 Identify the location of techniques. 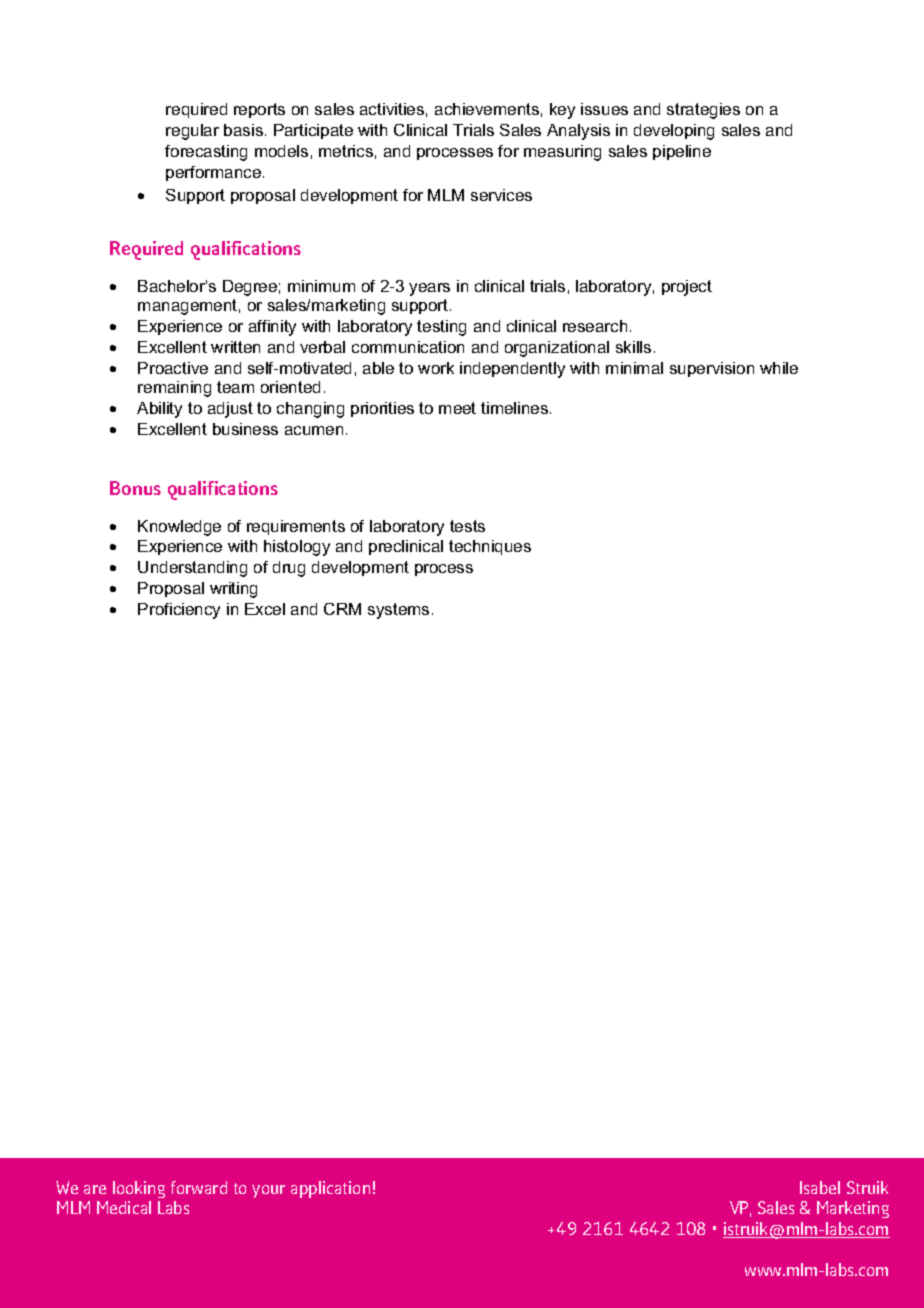
(490, 547).
